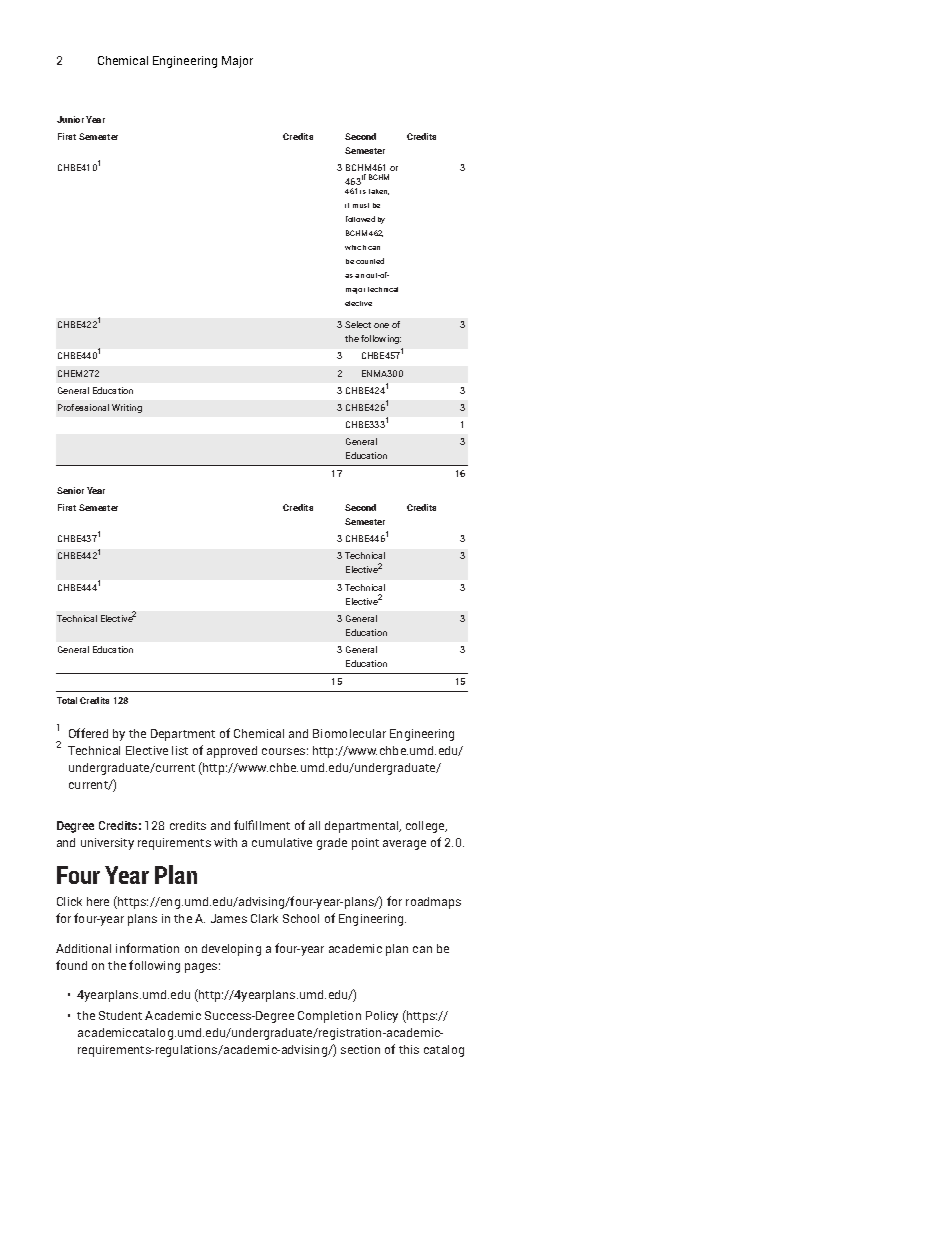 The width and height of the screenshot is (952, 1233). I want to click on developing, so click(231, 950).
